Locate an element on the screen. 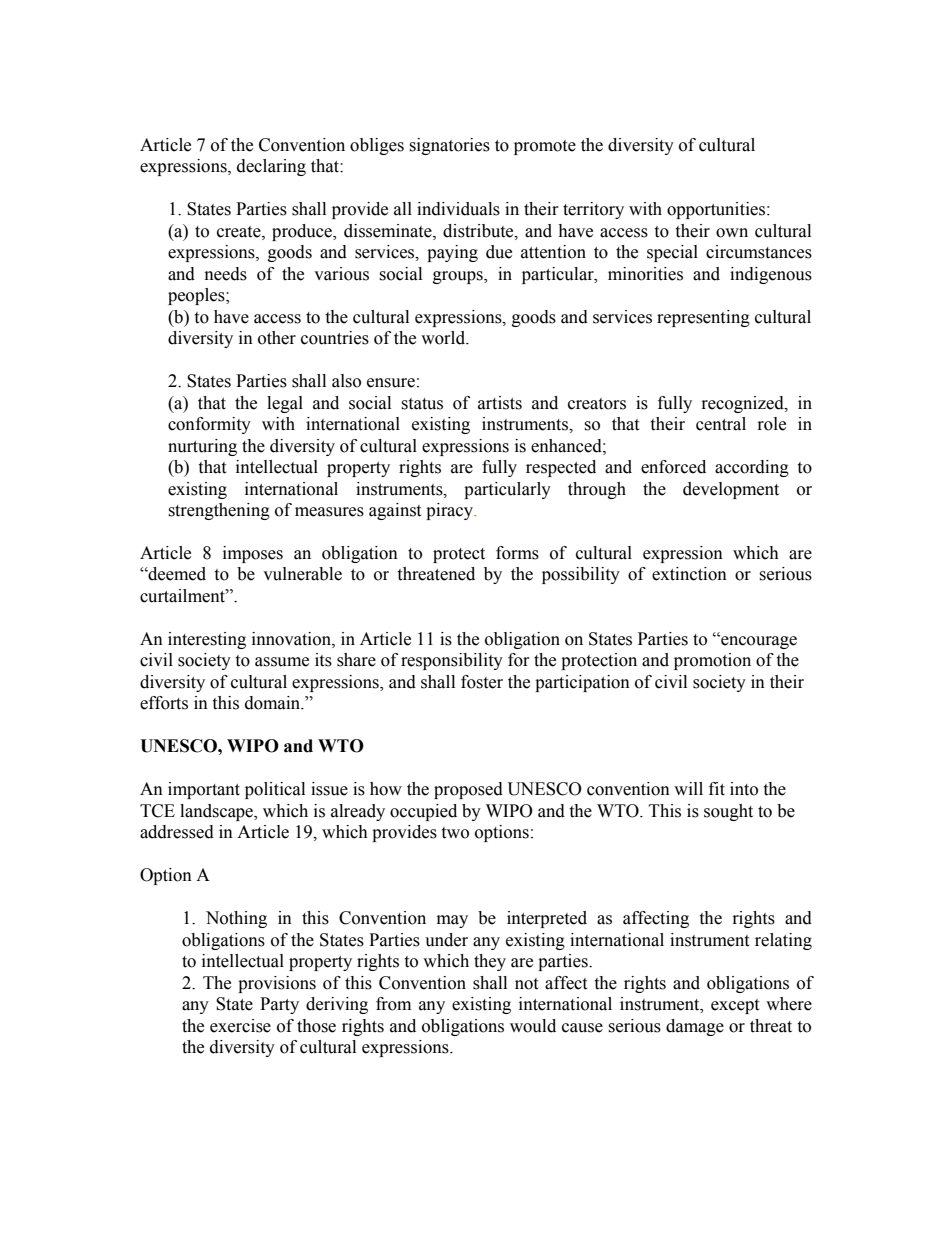 The image size is (952, 1233). opportunities is located at coordinates (717, 210).
